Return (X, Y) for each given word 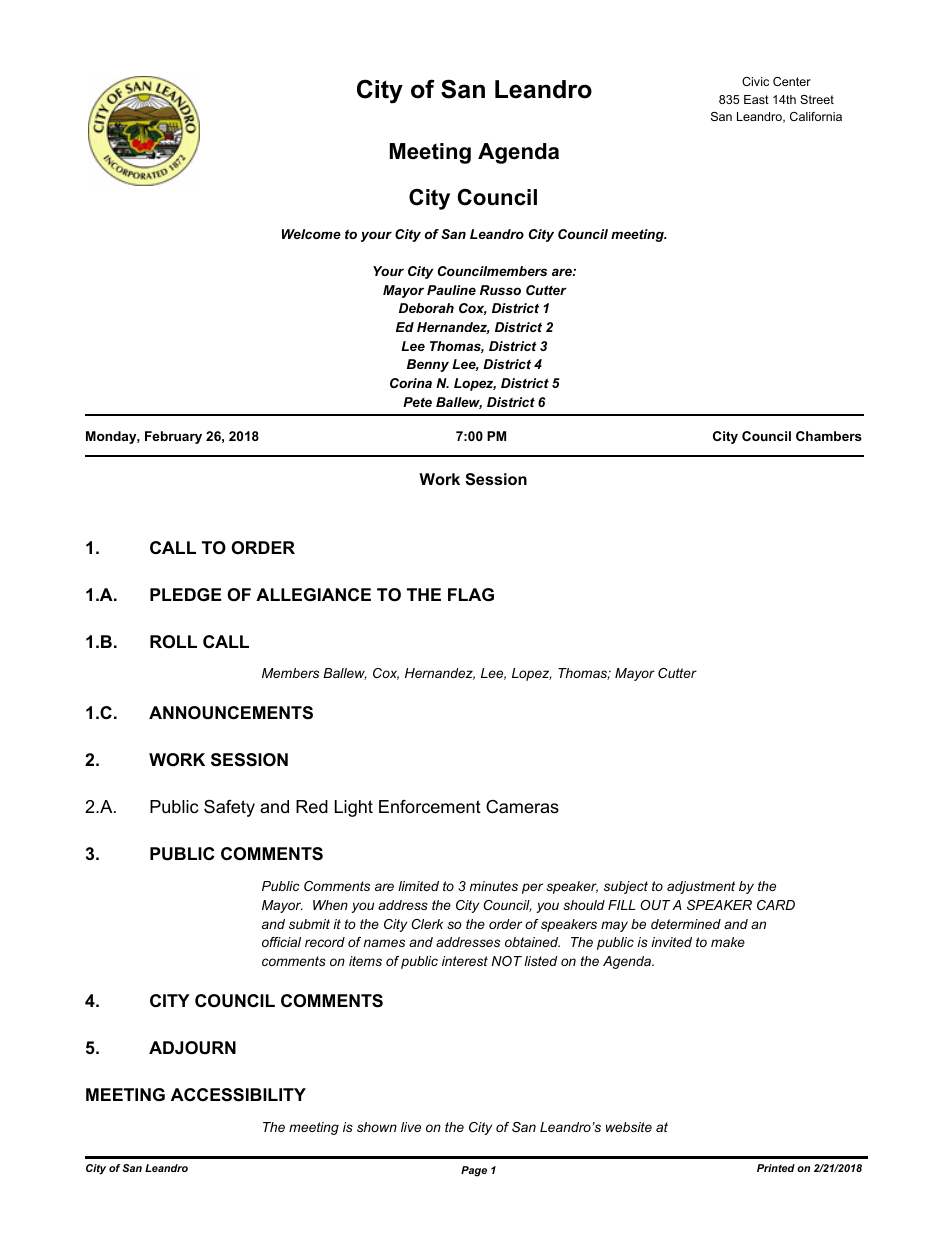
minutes (493, 886)
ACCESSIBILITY (238, 1095)
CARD (776, 905)
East (756, 99)
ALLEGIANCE (313, 594)
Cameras (522, 807)
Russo (500, 290)
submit (309, 924)
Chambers (829, 436)
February (173, 437)
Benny (428, 365)
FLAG (471, 595)
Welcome (311, 234)
